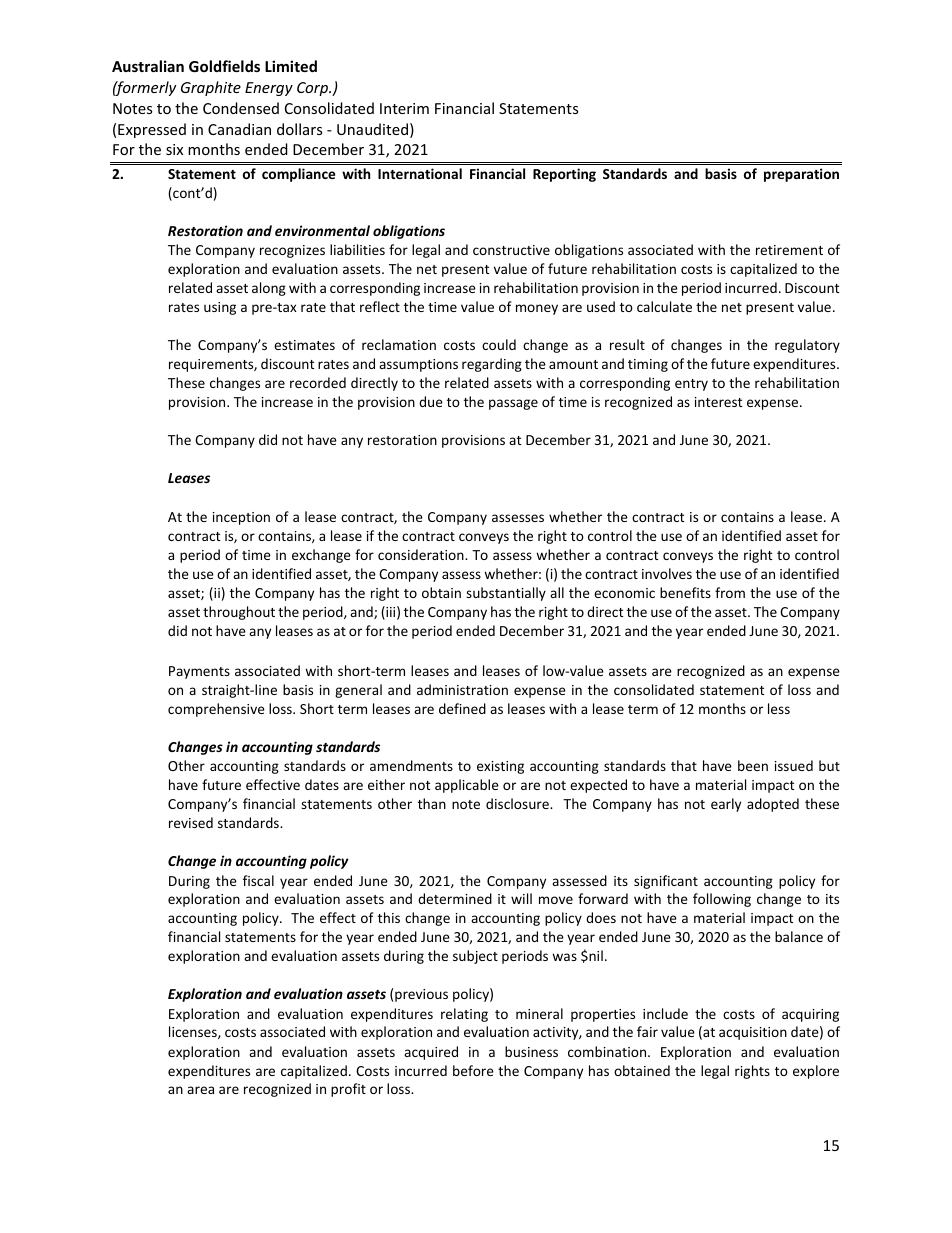 This document has height=1233, width=952. What do you see at coordinates (473, 1070) in the document?
I see `before` at bounding box center [473, 1070].
